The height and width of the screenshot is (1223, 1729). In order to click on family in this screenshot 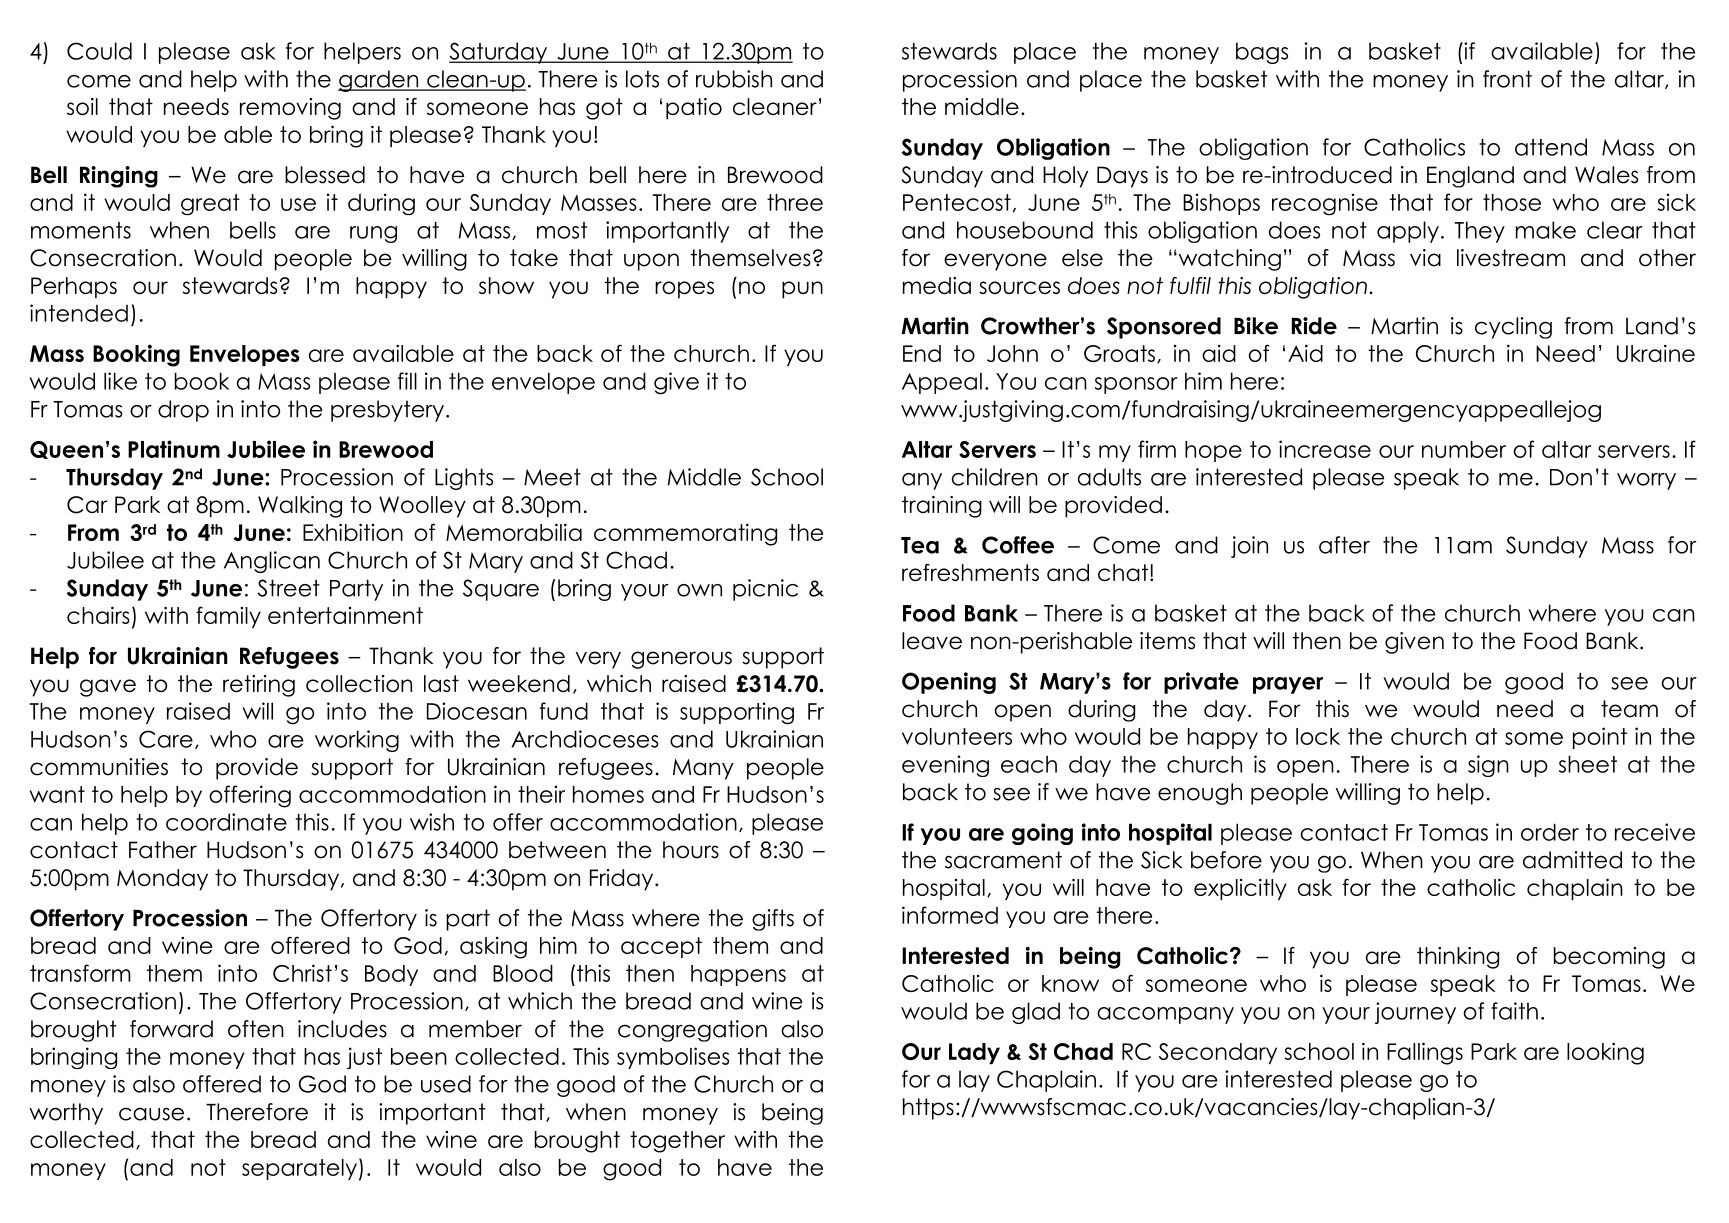, I will do `click(228, 617)`.
